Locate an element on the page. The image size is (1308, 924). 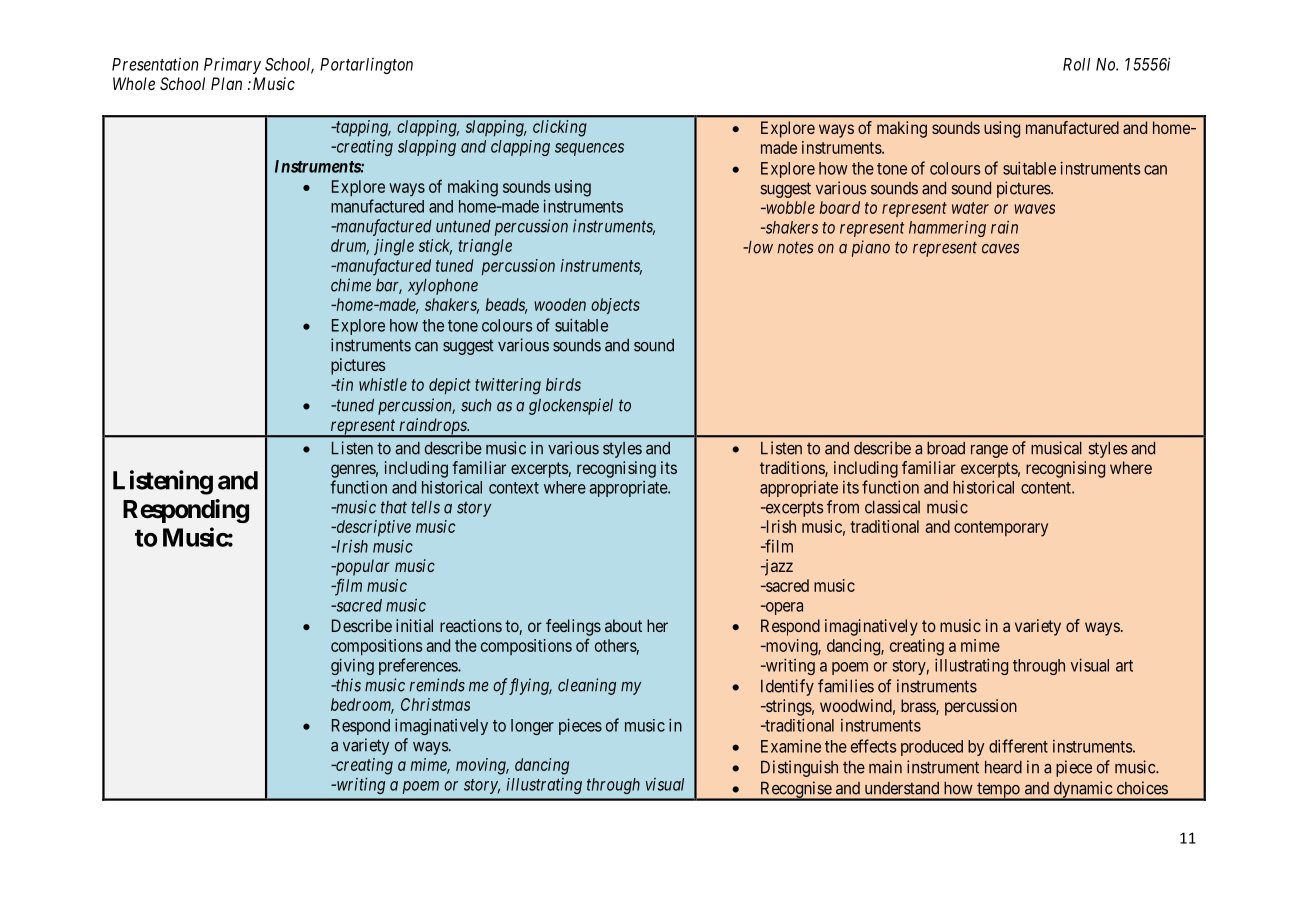
Roll is located at coordinates (1076, 64).
